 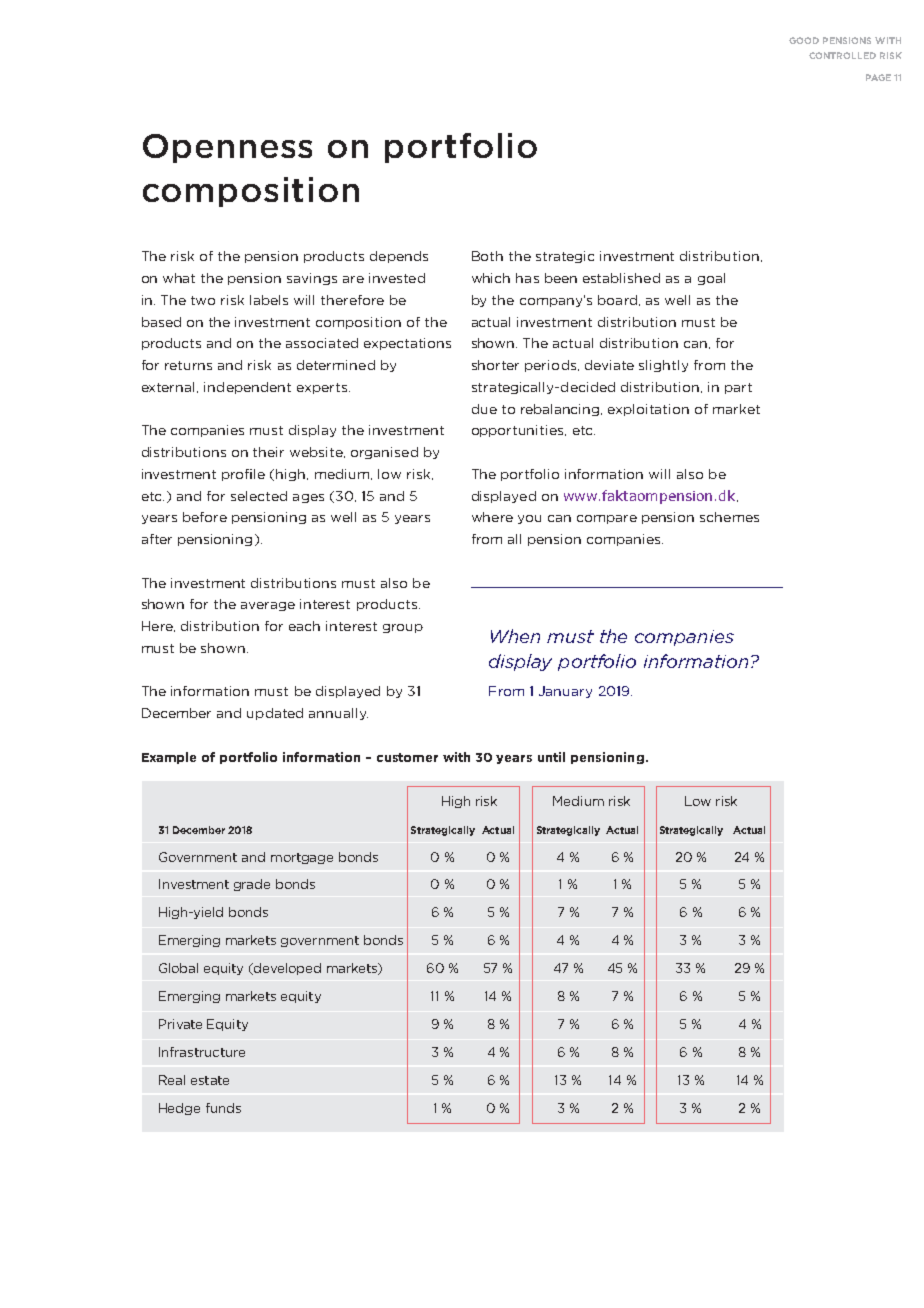 What do you see at coordinates (487, 256) in the screenshot?
I see `Both` at bounding box center [487, 256].
